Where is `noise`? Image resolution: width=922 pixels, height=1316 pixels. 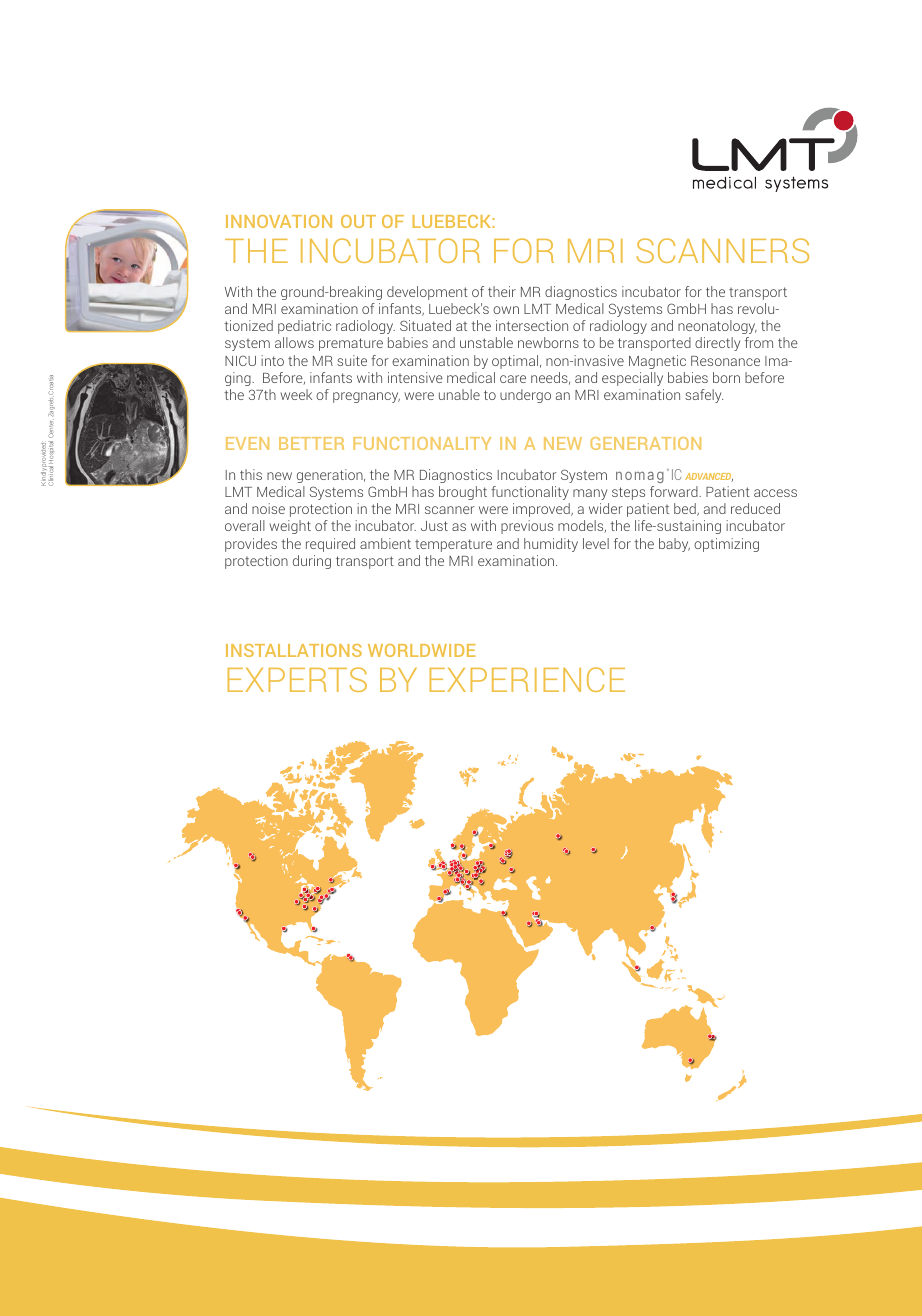
noise is located at coordinates (268, 508).
